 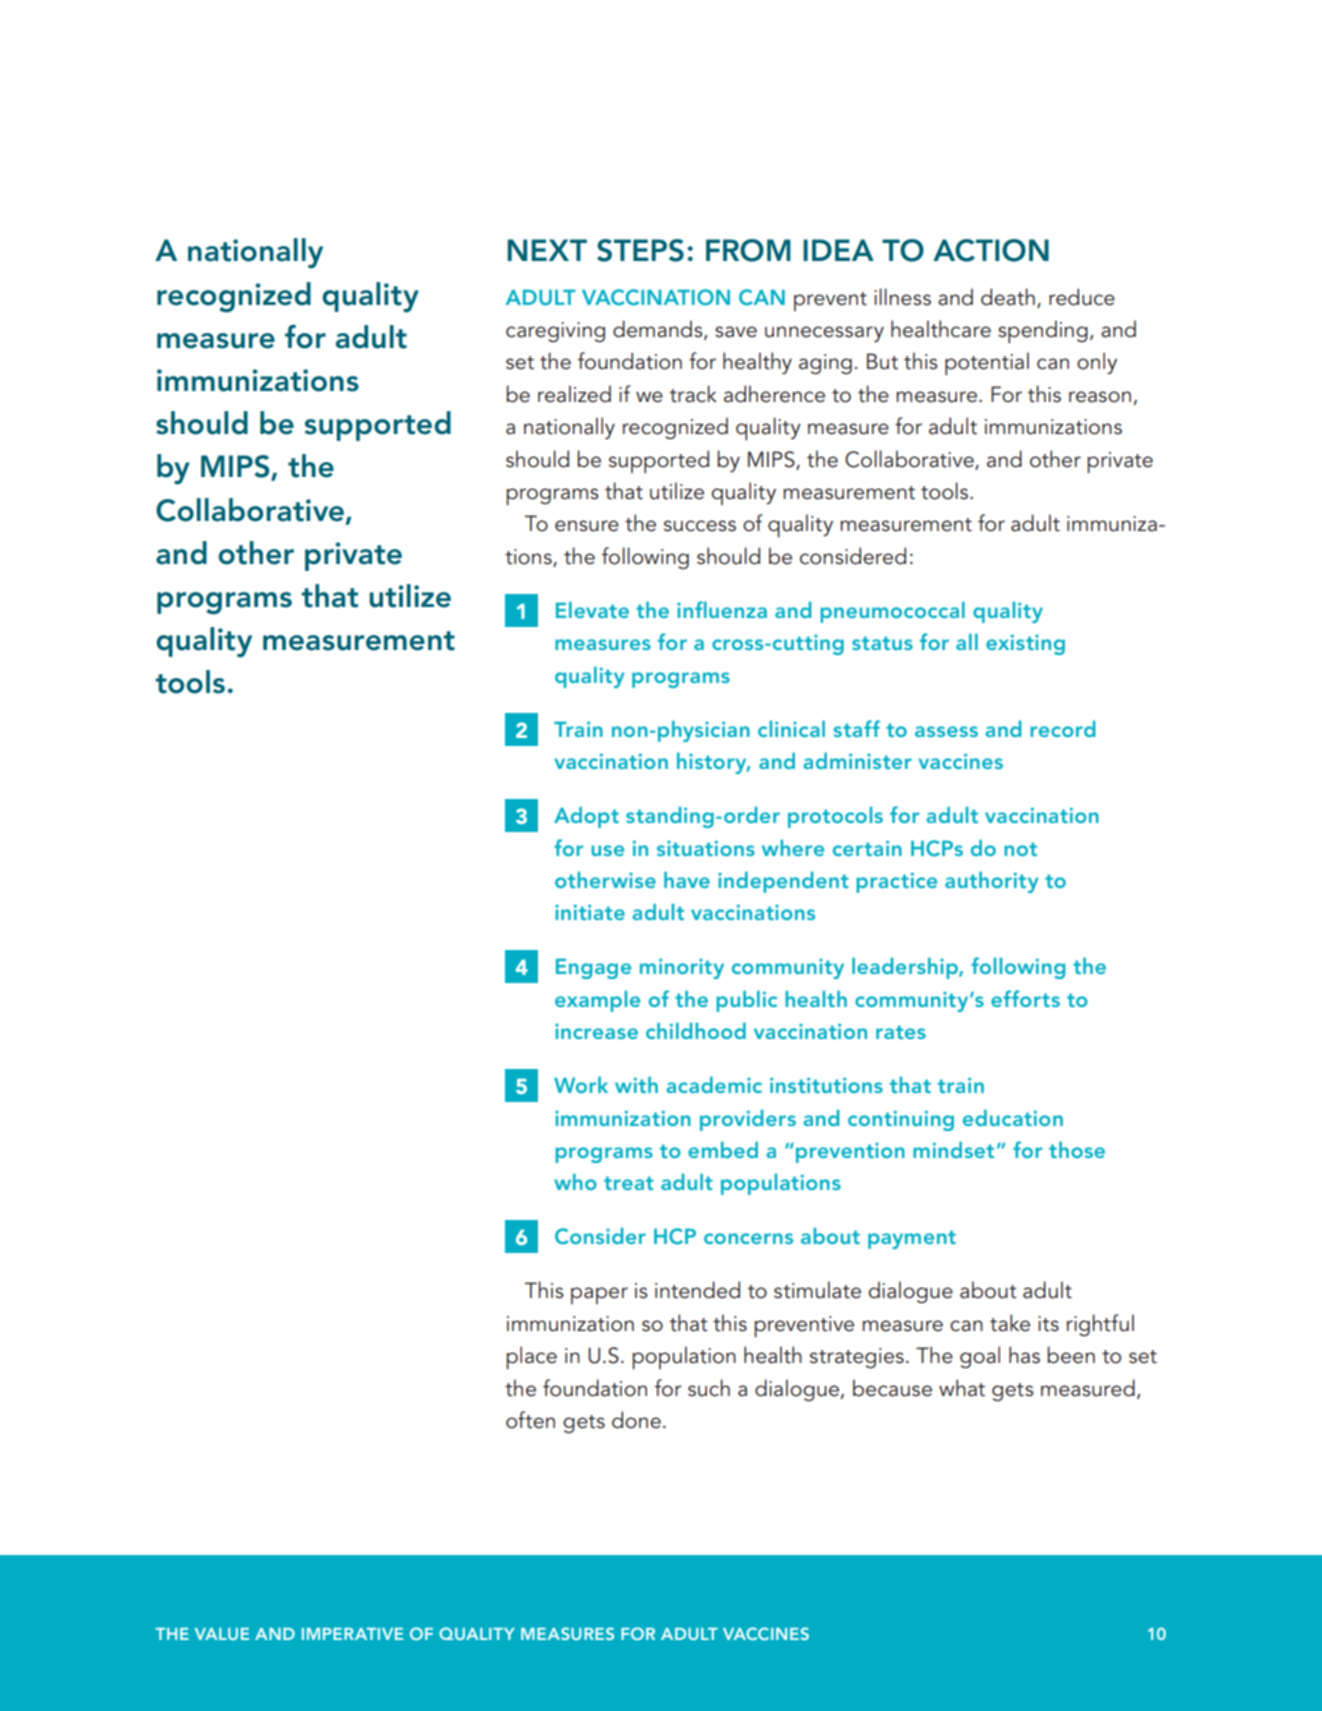 What do you see at coordinates (1013, 1118) in the screenshot?
I see `education` at bounding box center [1013, 1118].
